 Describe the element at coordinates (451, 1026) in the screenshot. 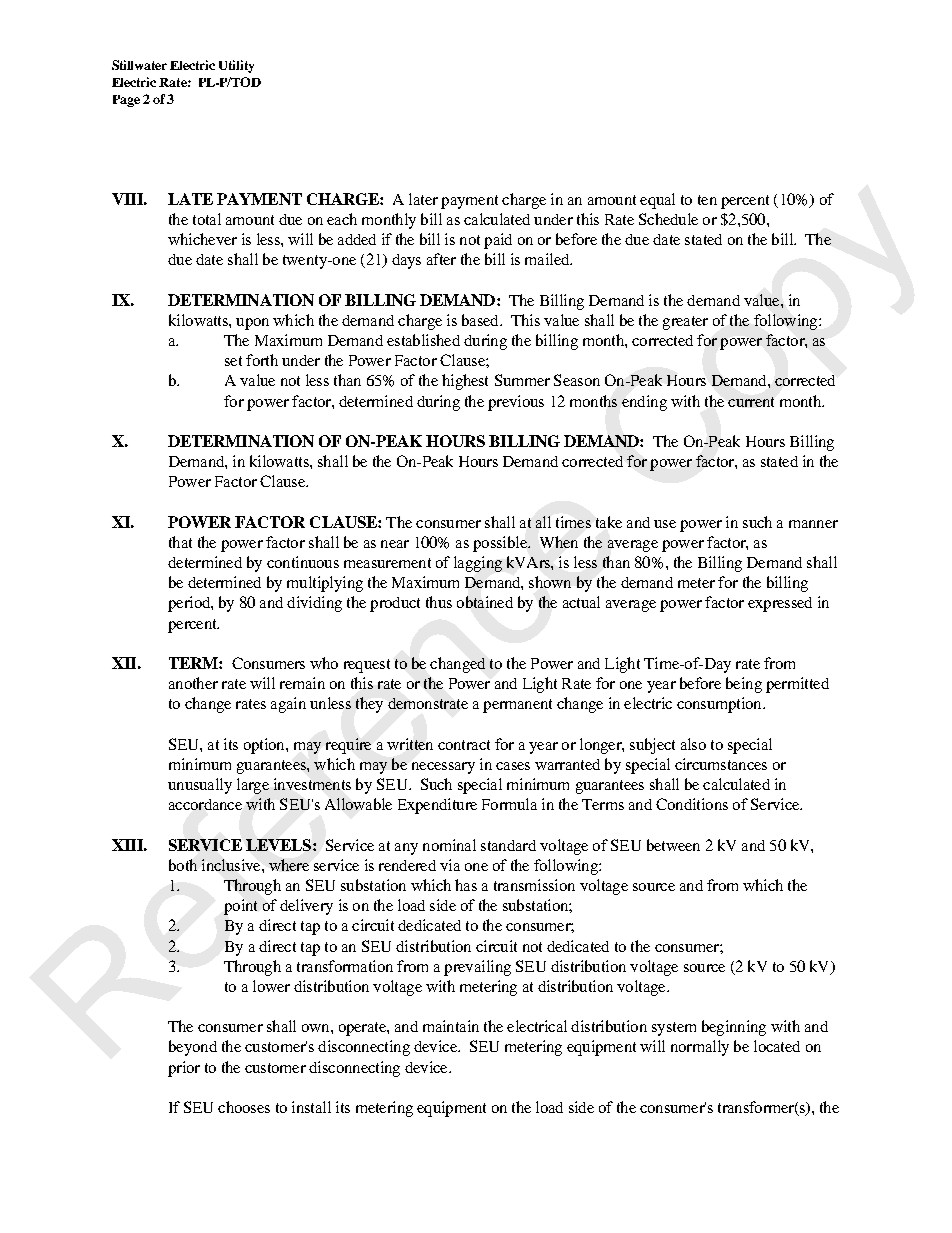

I see `maintain` at that location.
